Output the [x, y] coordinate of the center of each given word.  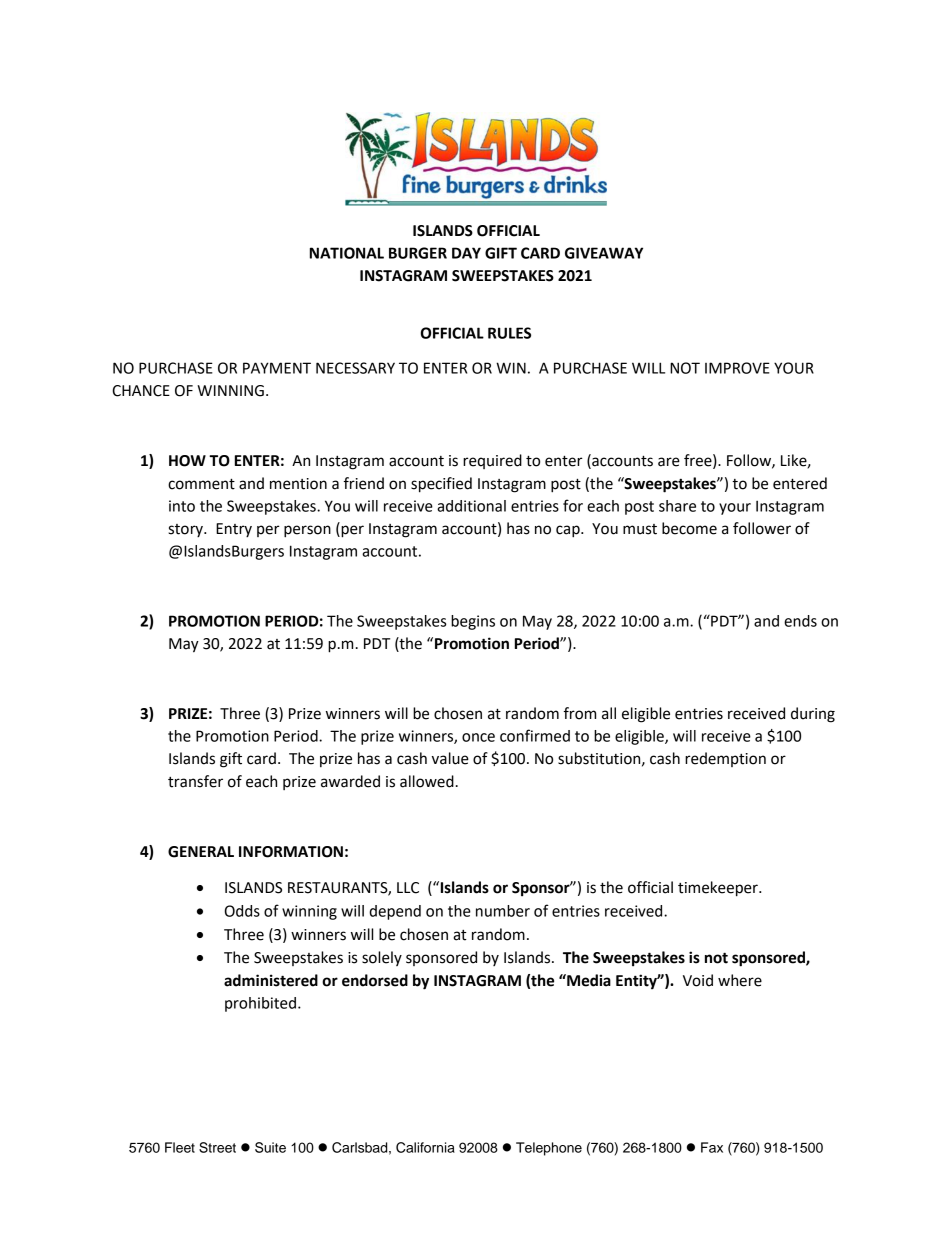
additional [471, 506]
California [425, 1147]
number [503, 911]
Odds [242, 911]
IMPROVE [737, 368]
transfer [195, 781]
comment [201, 484]
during [813, 715]
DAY [466, 253]
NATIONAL [347, 253]
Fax [712, 1147]
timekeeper [719, 889]
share [677, 506]
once [478, 737]
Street [217, 1147]
